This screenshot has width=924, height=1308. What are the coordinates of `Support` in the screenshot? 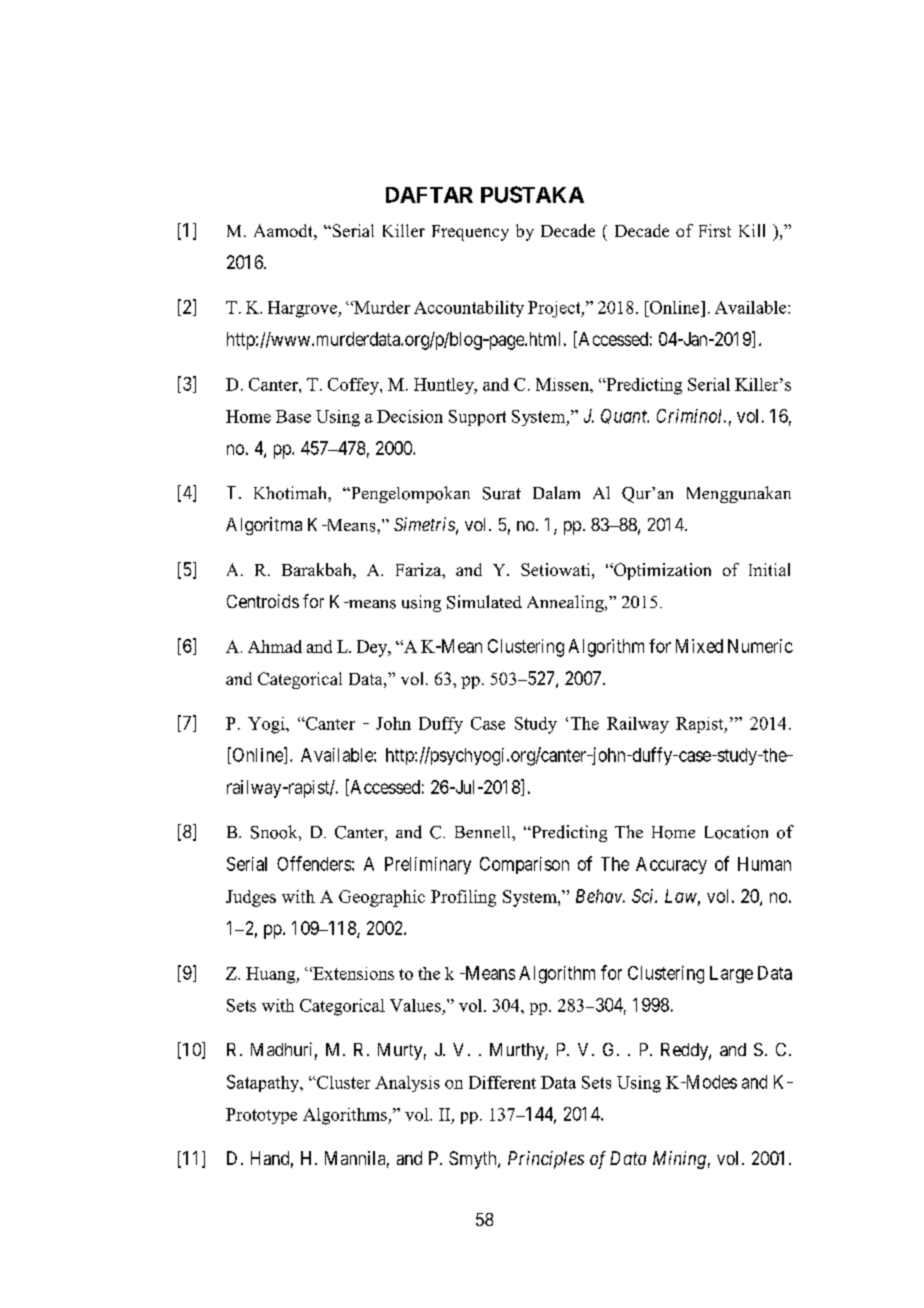 It's located at (477, 418).
